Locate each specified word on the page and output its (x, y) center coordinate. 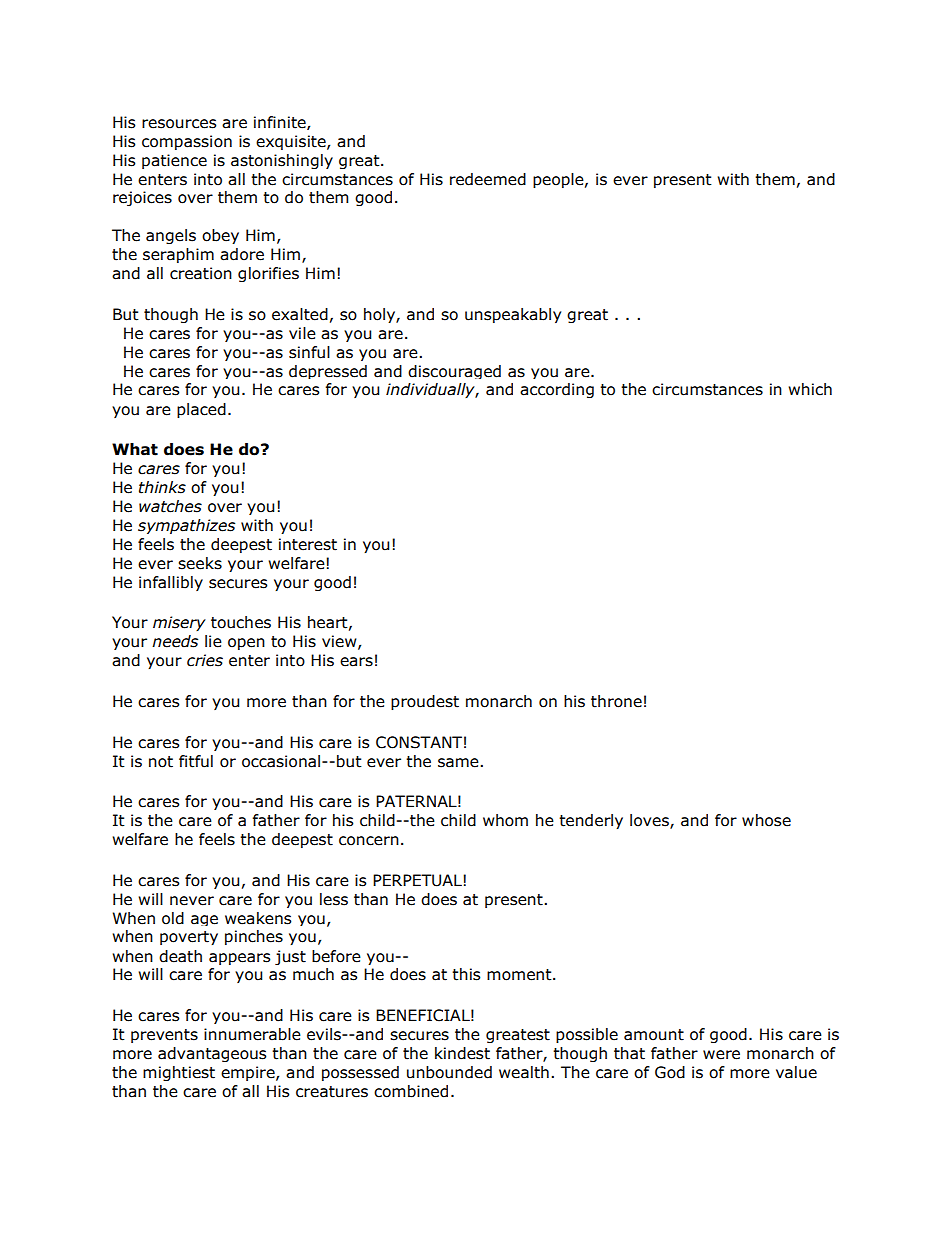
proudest (425, 702)
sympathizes (186, 526)
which (810, 389)
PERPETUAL (418, 880)
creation (201, 273)
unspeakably (513, 315)
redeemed (488, 179)
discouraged (454, 372)
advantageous (212, 1054)
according (557, 390)
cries (205, 660)
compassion (187, 142)
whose (766, 820)
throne (616, 701)
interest (308, 544)
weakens (258, 918)
